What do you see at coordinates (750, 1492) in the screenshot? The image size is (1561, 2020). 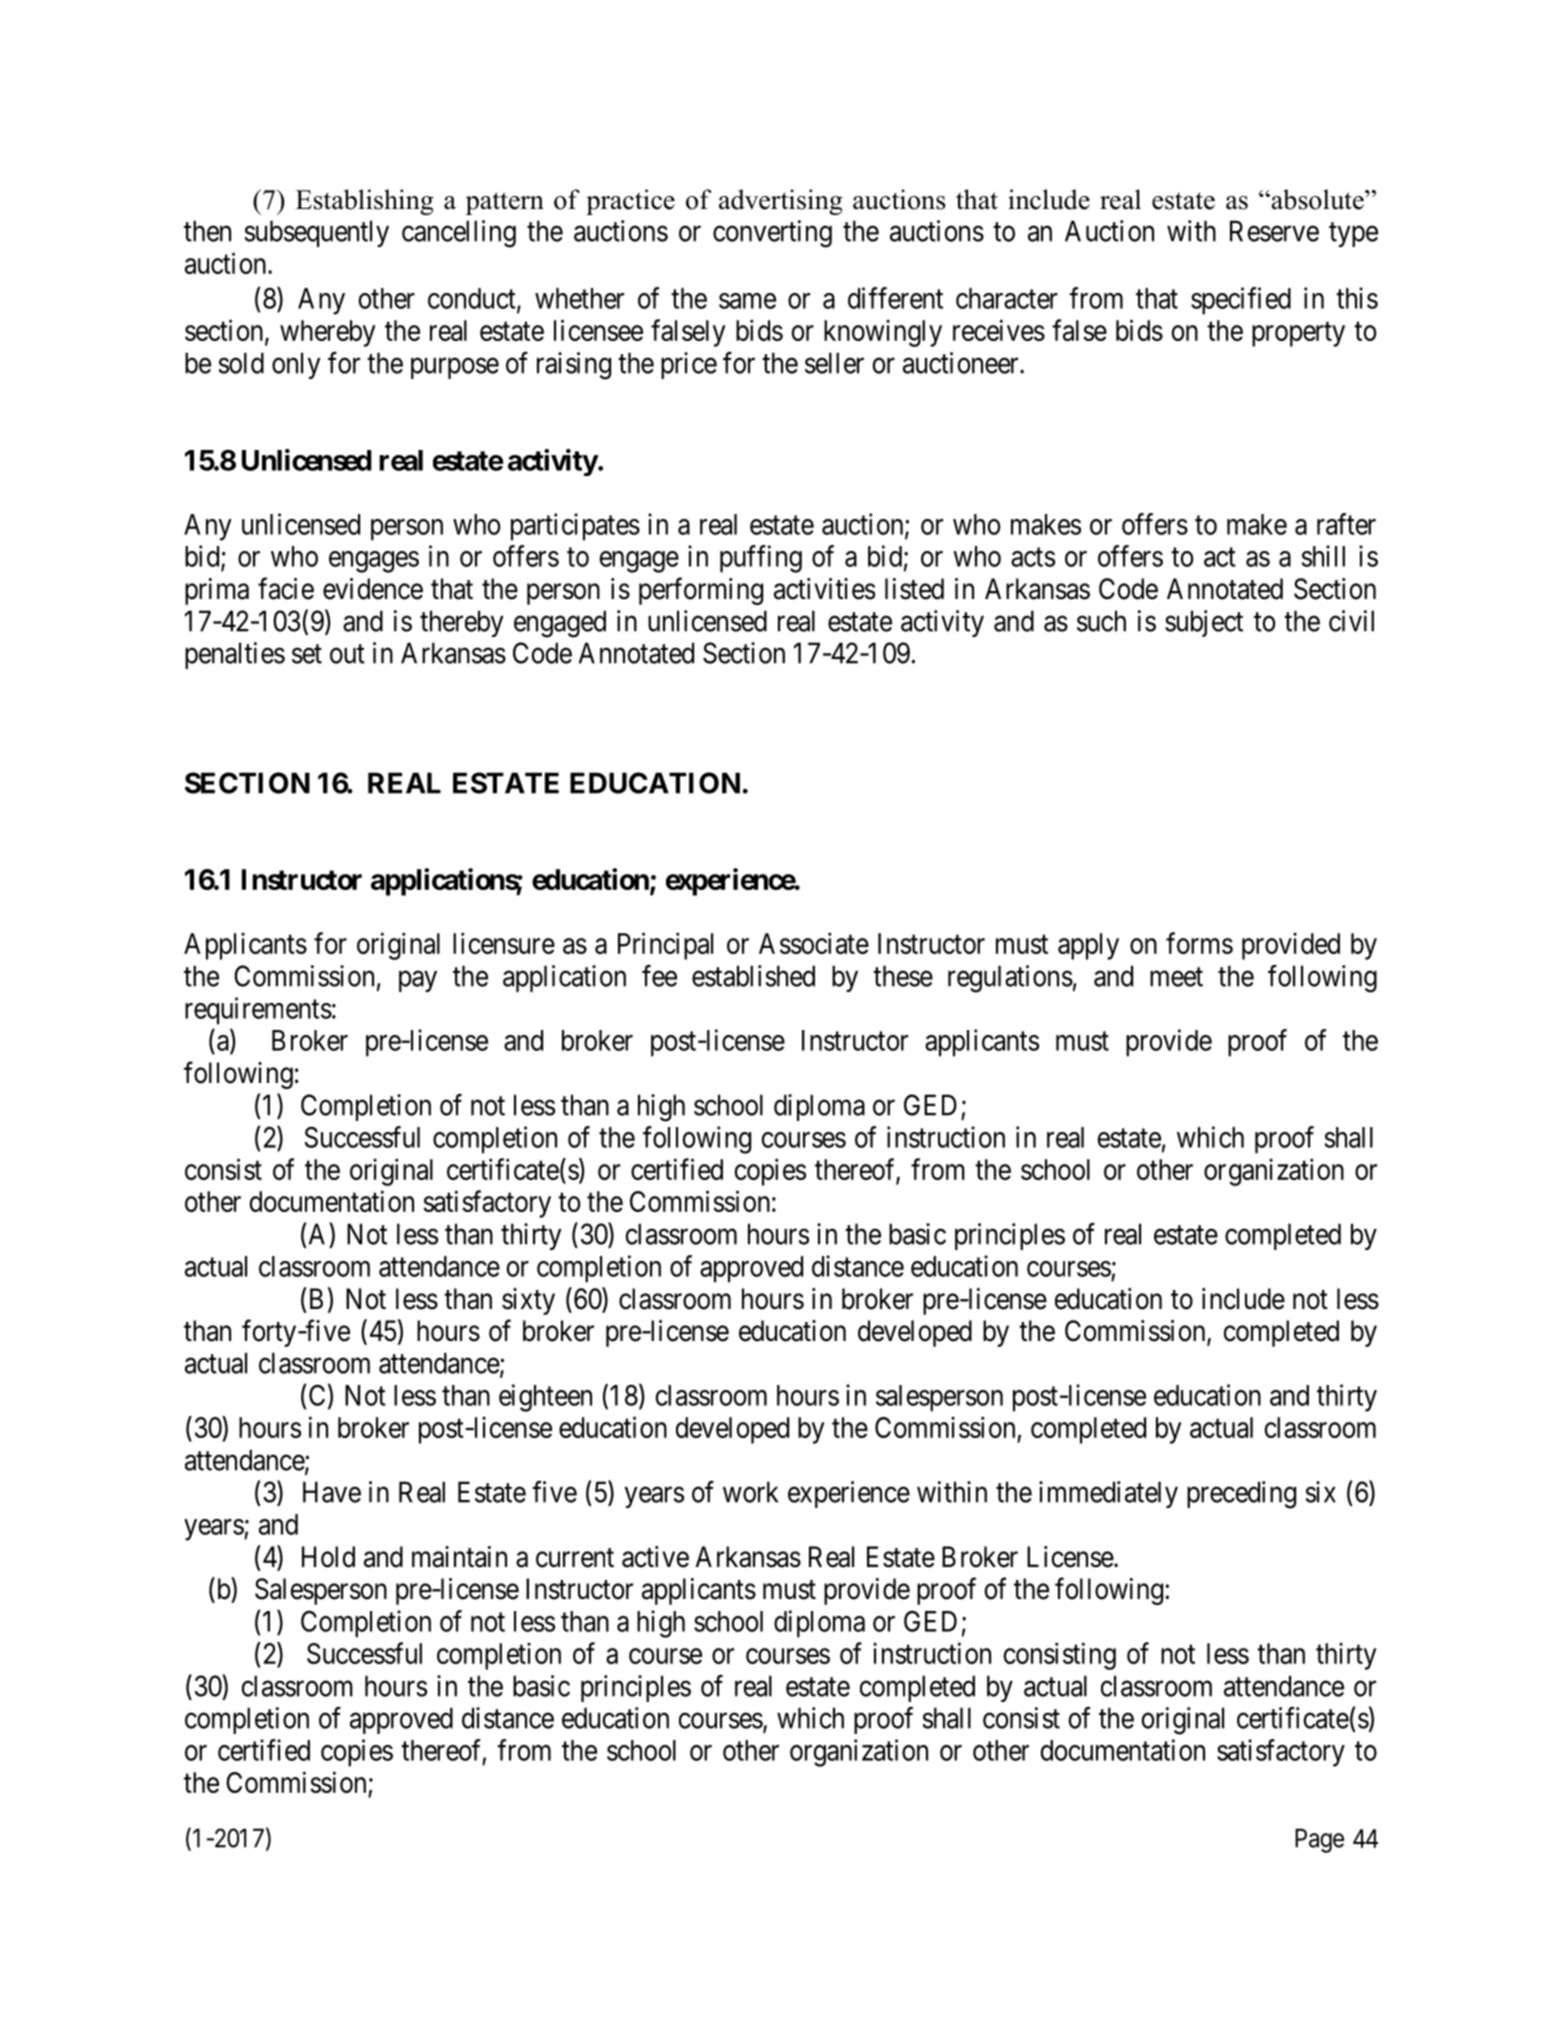 I see `work` at bounding box center [750, 1492].
